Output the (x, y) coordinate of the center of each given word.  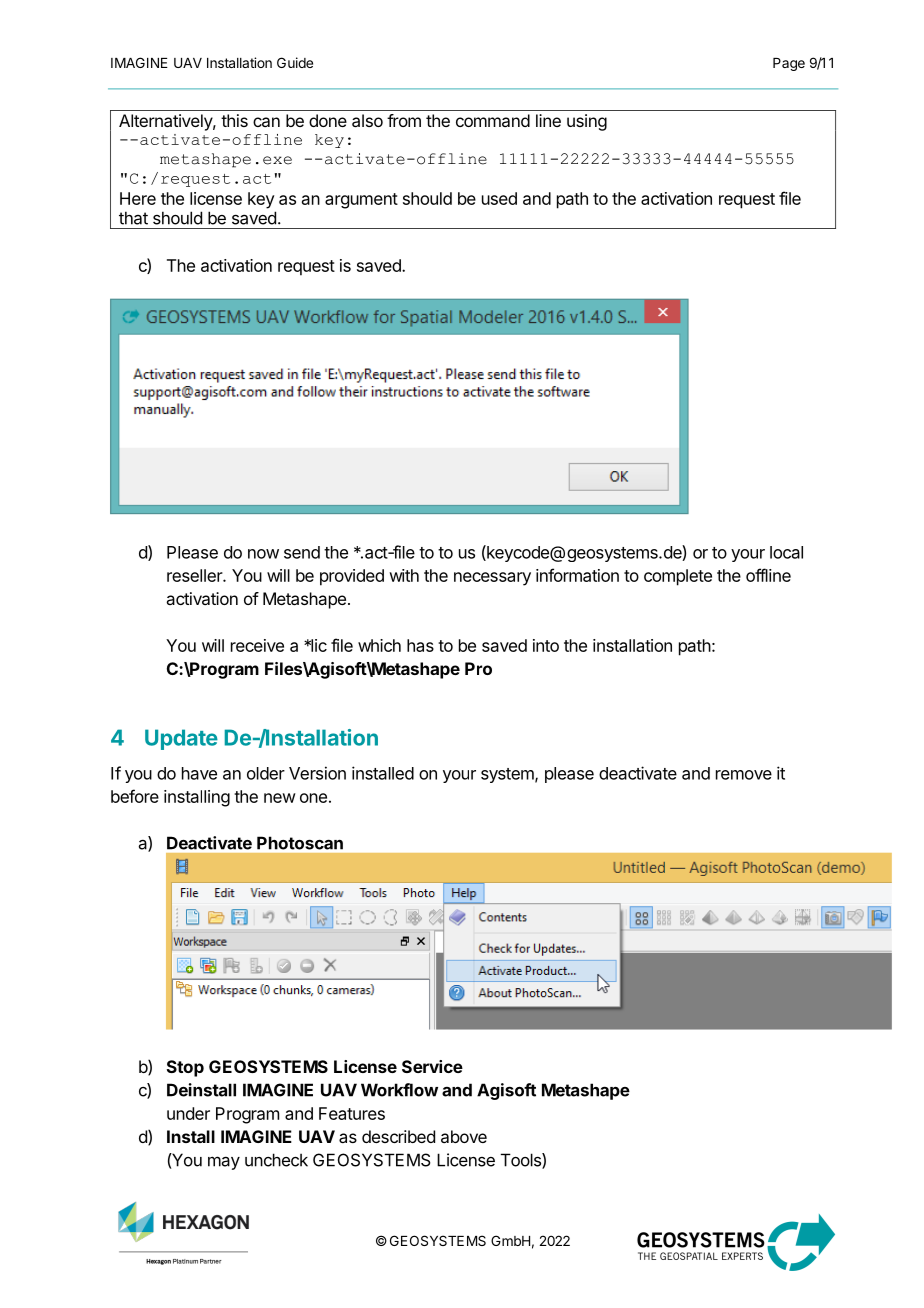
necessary (492, 579)
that (133, 218)
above (464, 1136)
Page (789, 64)
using (587, 122)
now (263, 554)
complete (678, 577)
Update (181, 739)
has (420, 645)
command (493, 120)
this (234, 120)
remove (744, 775)
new (280, 798)
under (188, 1113)
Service (432, 1066)
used (499, 198)
